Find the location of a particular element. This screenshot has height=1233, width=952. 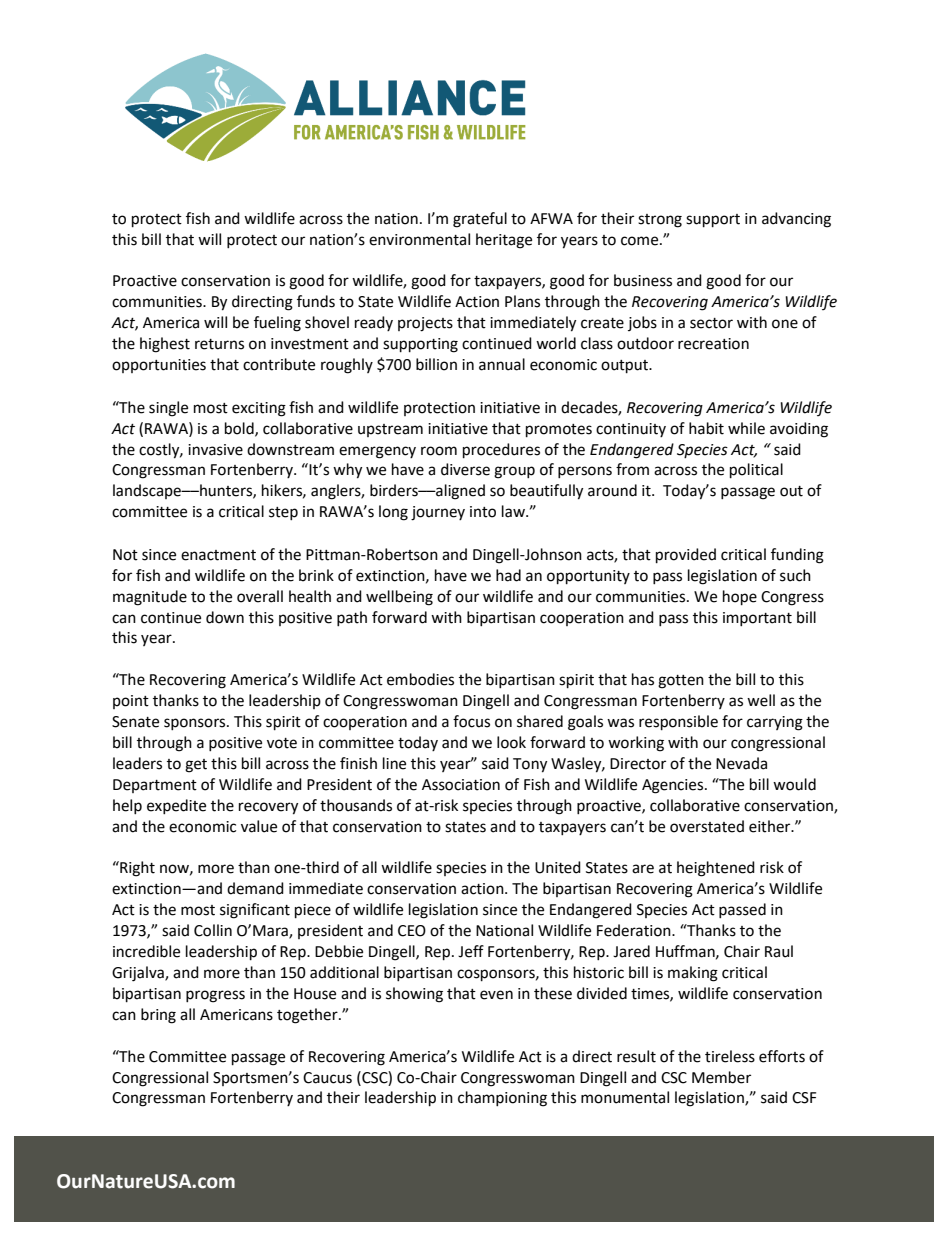

single is located at coordinates (168, 409).
